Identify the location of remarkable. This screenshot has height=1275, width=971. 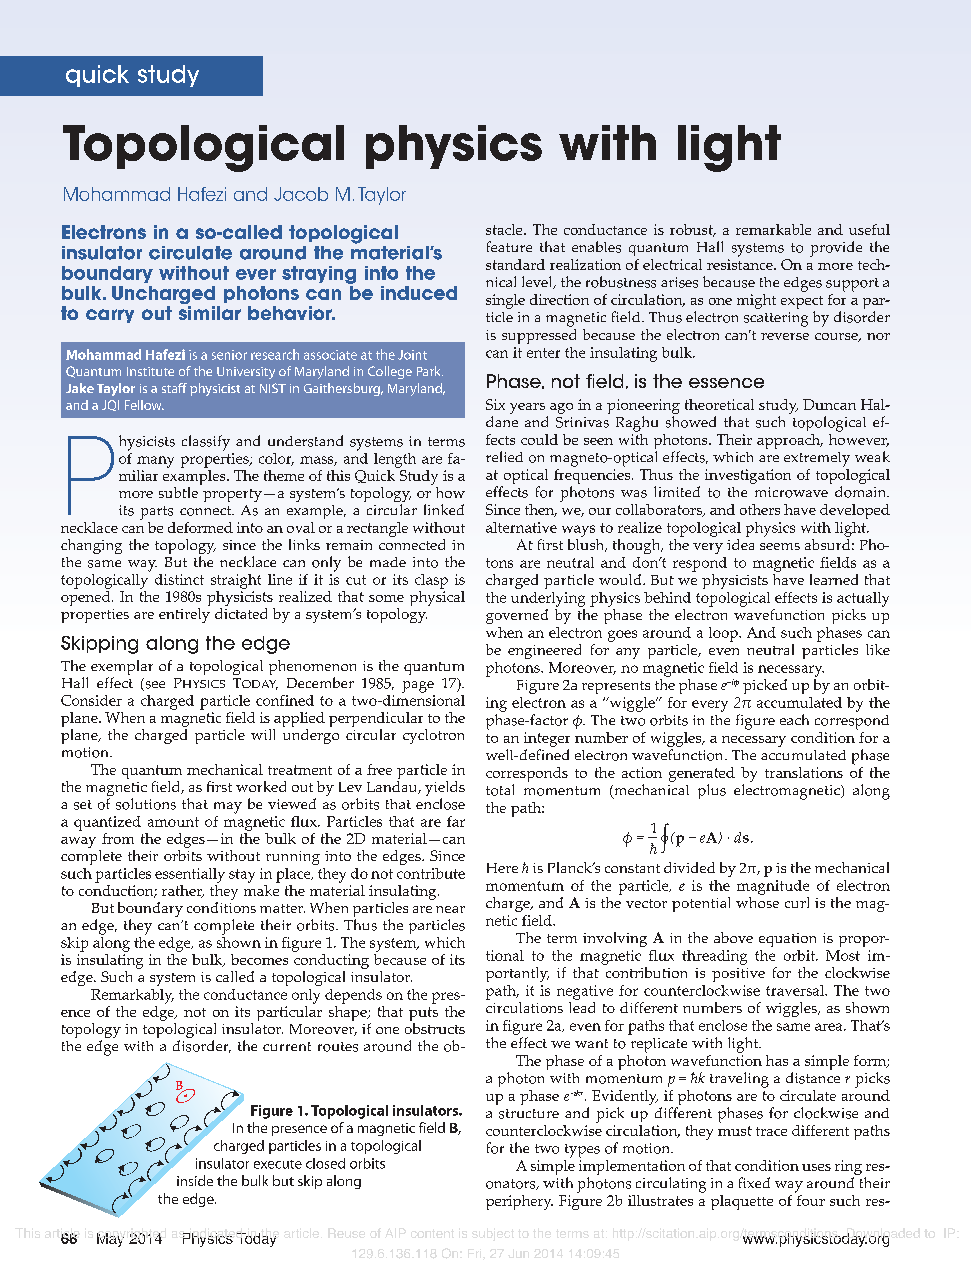
(773, 229).
